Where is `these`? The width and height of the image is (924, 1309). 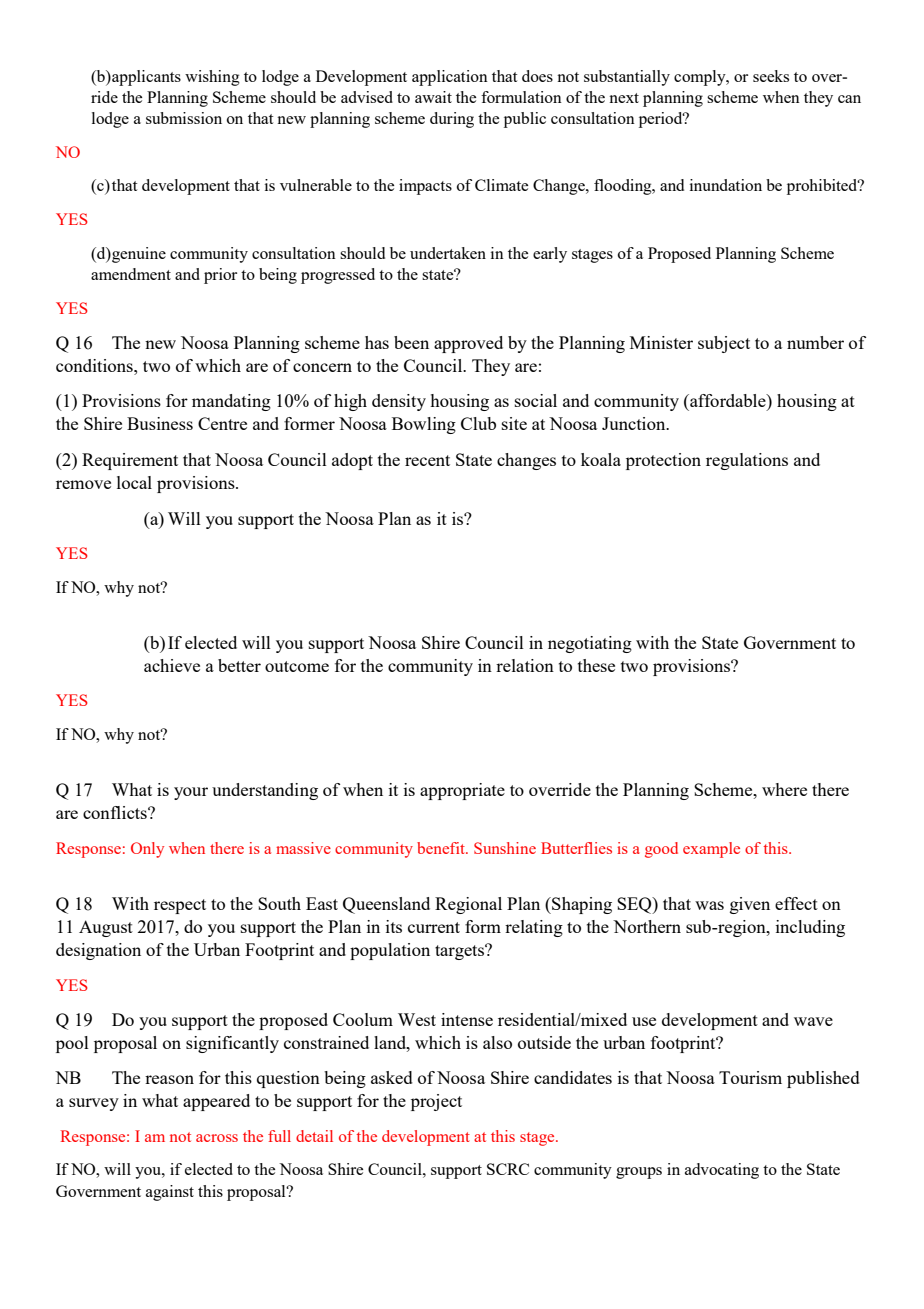 these is located at coordinates (596, 665).
